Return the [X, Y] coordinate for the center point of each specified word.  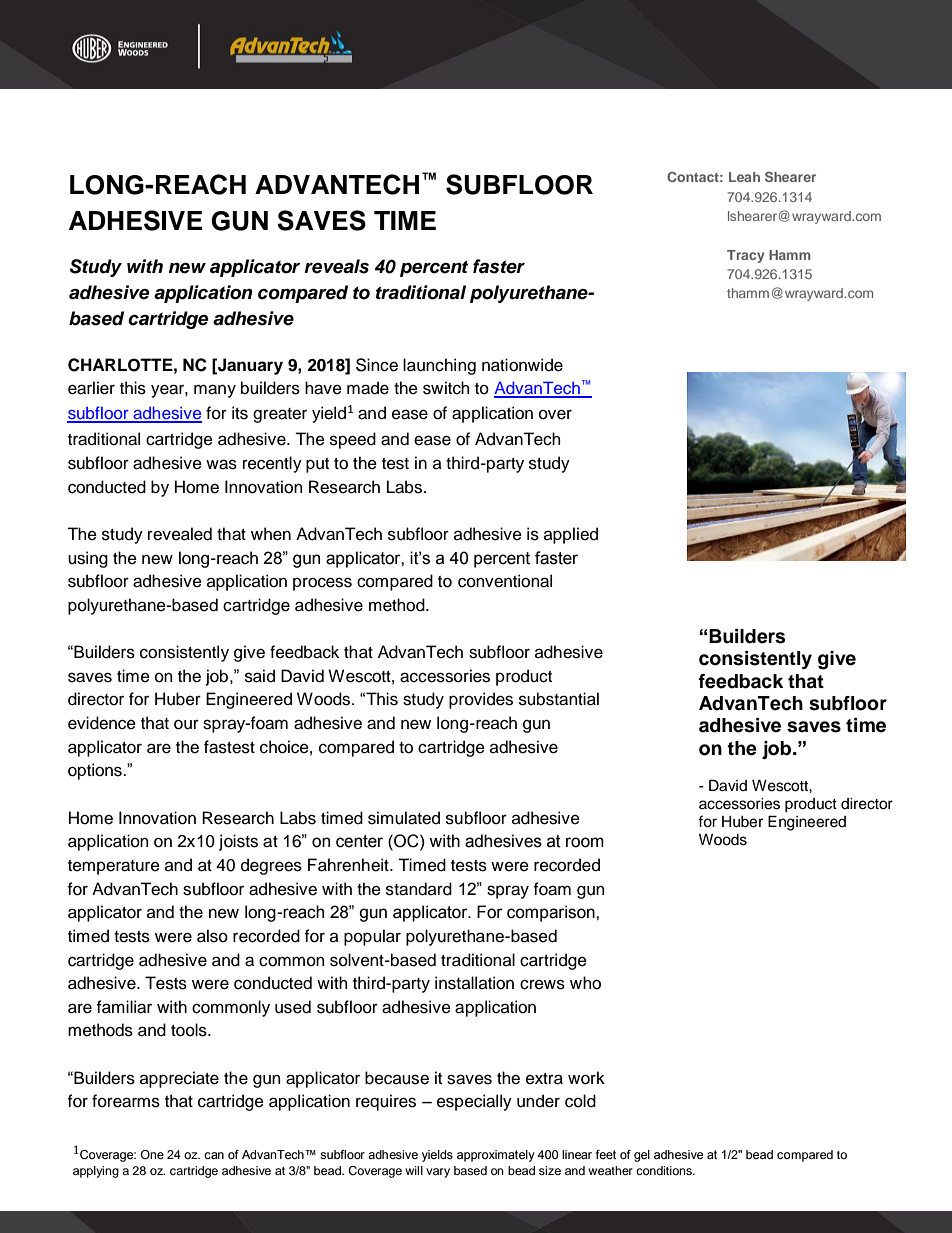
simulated [404, 818]
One [152, 1154]
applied [571, 535]
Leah [744, 177]
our [186, 725]
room [585, 842]
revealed [180, 534]
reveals [337, 266]
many [215, 391]
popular [372, 937]
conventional [505, 581]
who [585, 983]
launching [439, 366]
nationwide [522, 365]
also [212, 936]
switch [446, 388]
